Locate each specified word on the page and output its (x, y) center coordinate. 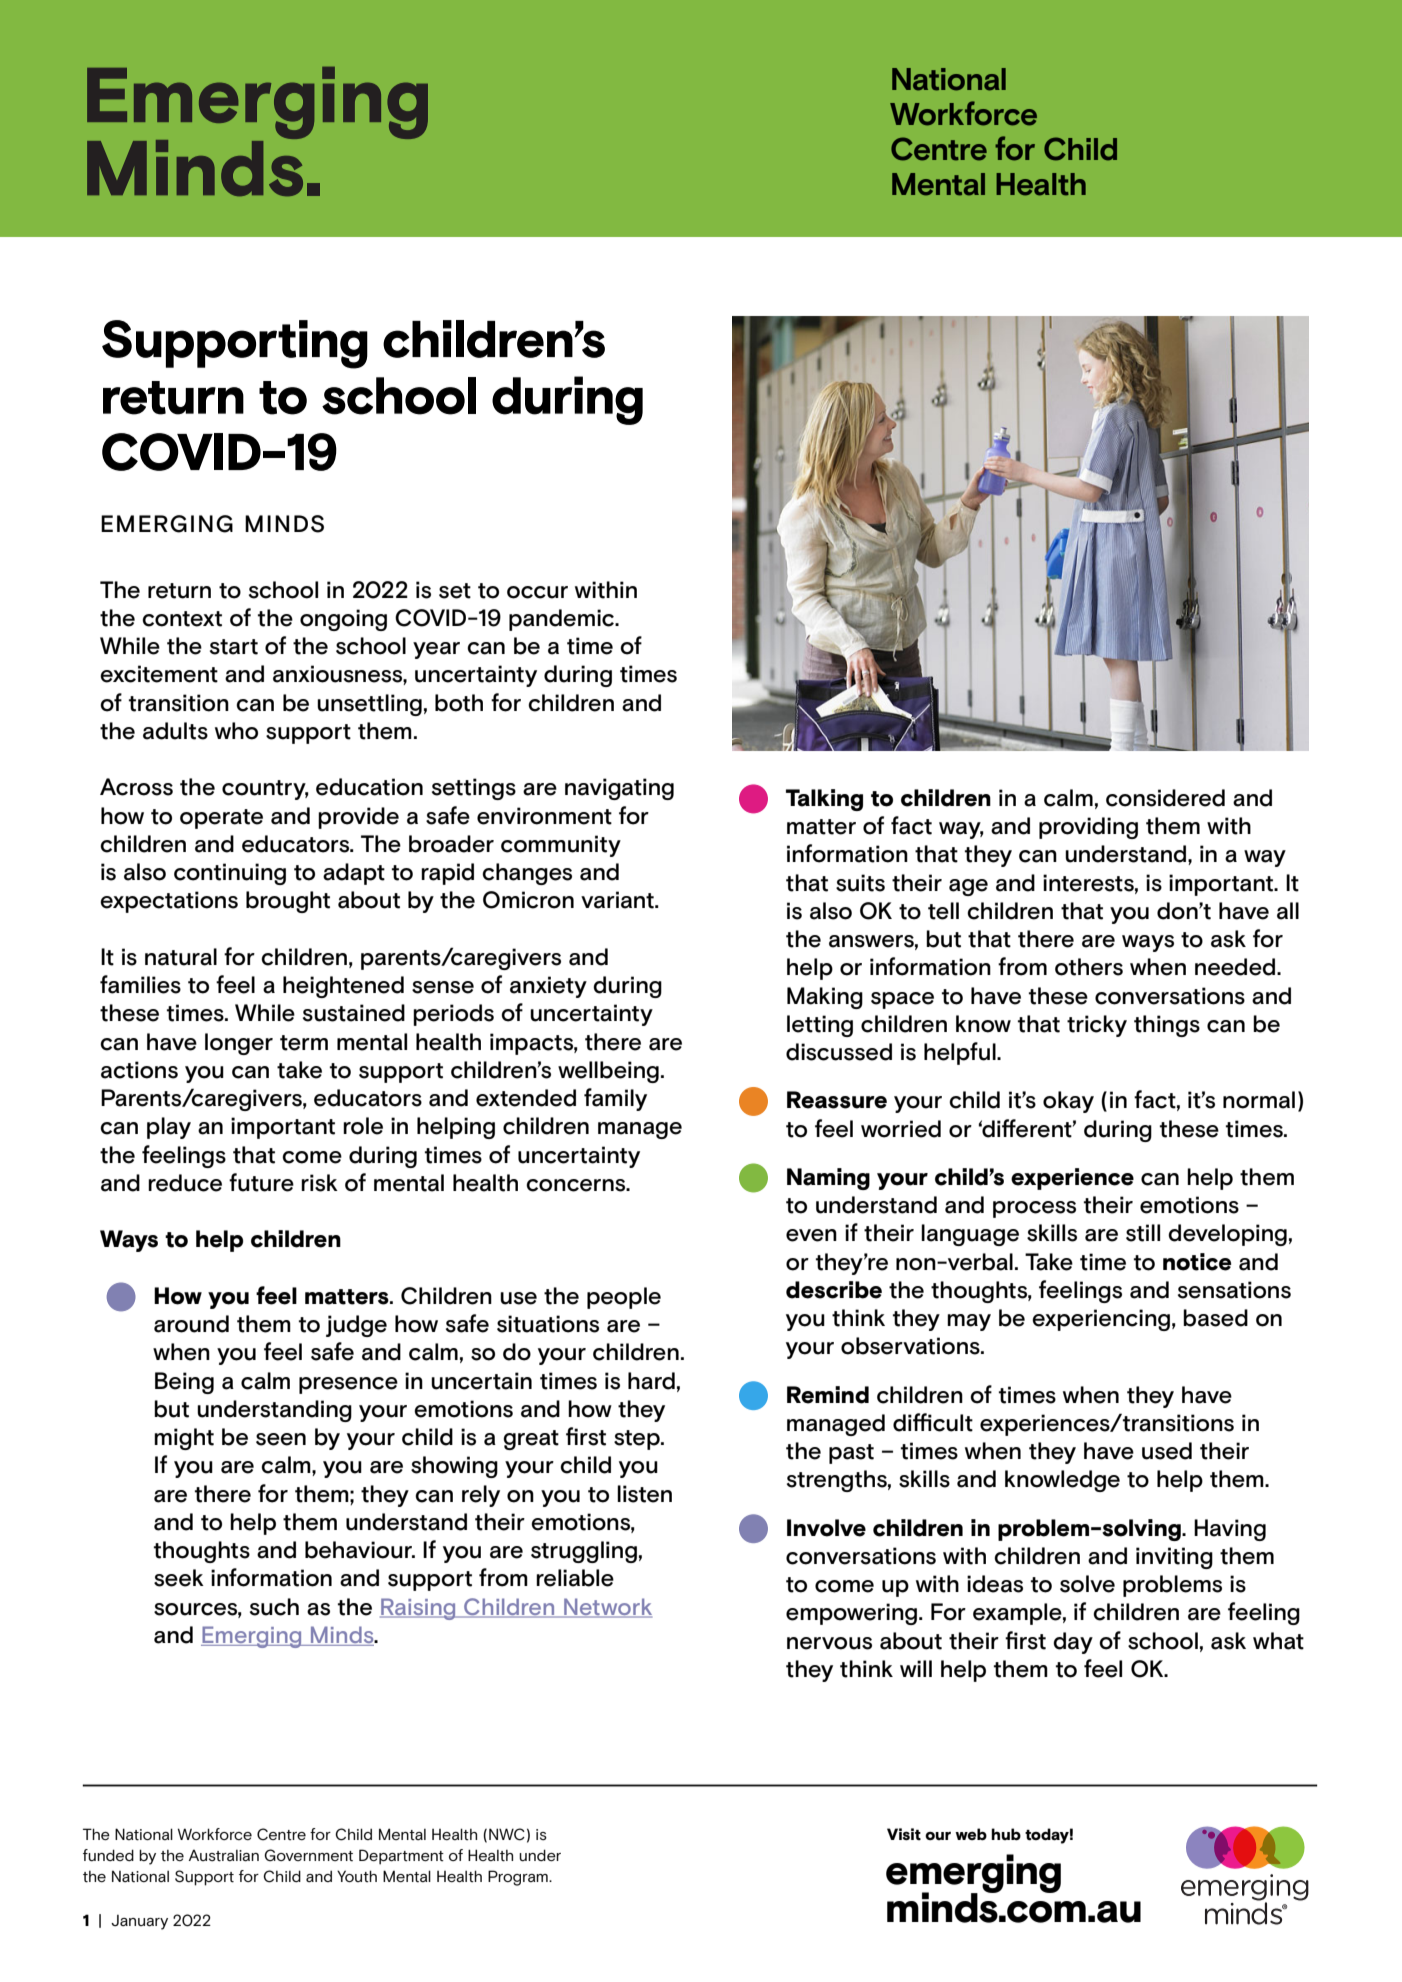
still (1143, 1233)
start (234, 647)
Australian (224, 1856)
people (624, 1298)
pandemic (563, 620)
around (191, 1324)
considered (1165, 798)
